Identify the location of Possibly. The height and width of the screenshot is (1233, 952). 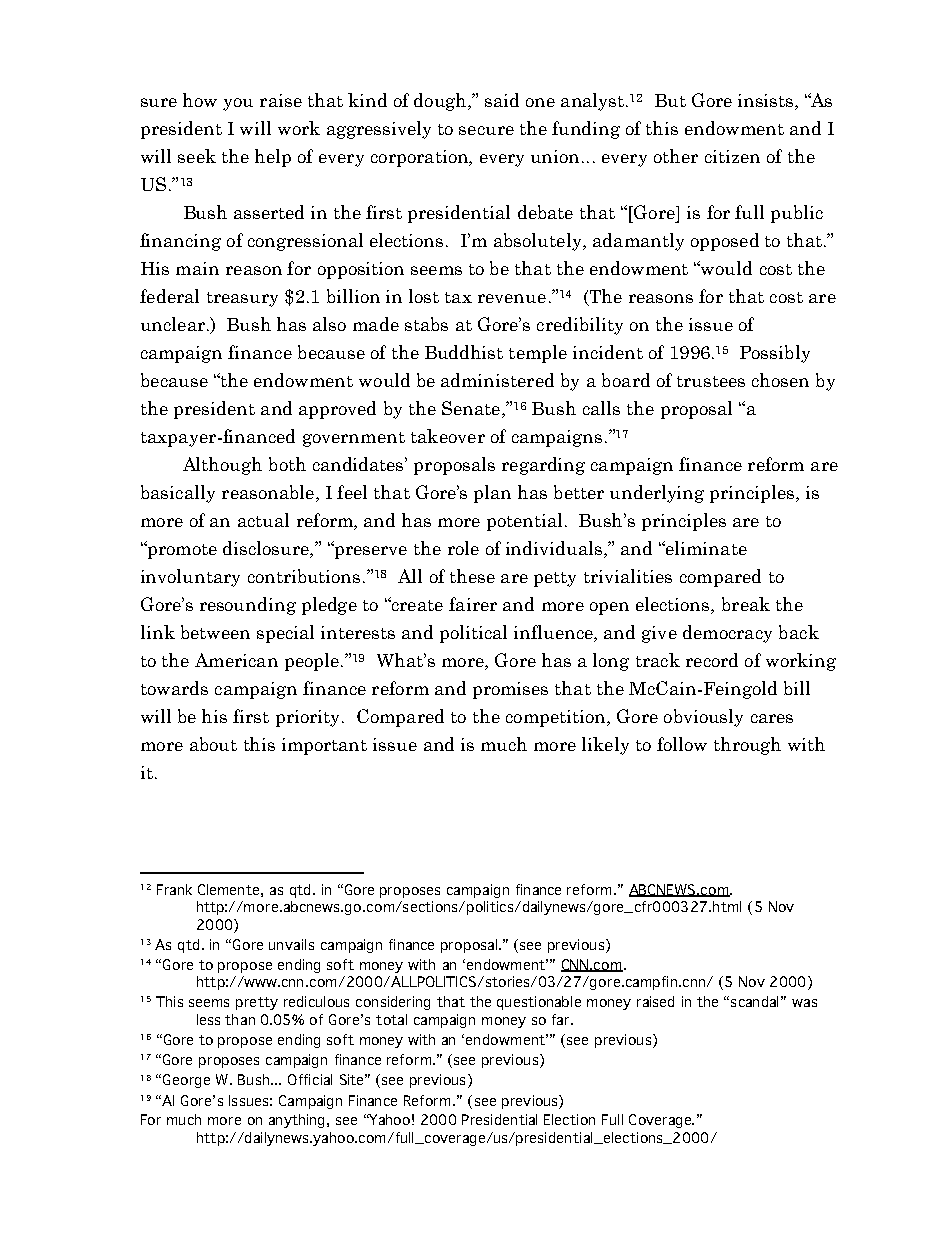
(775, 354).
